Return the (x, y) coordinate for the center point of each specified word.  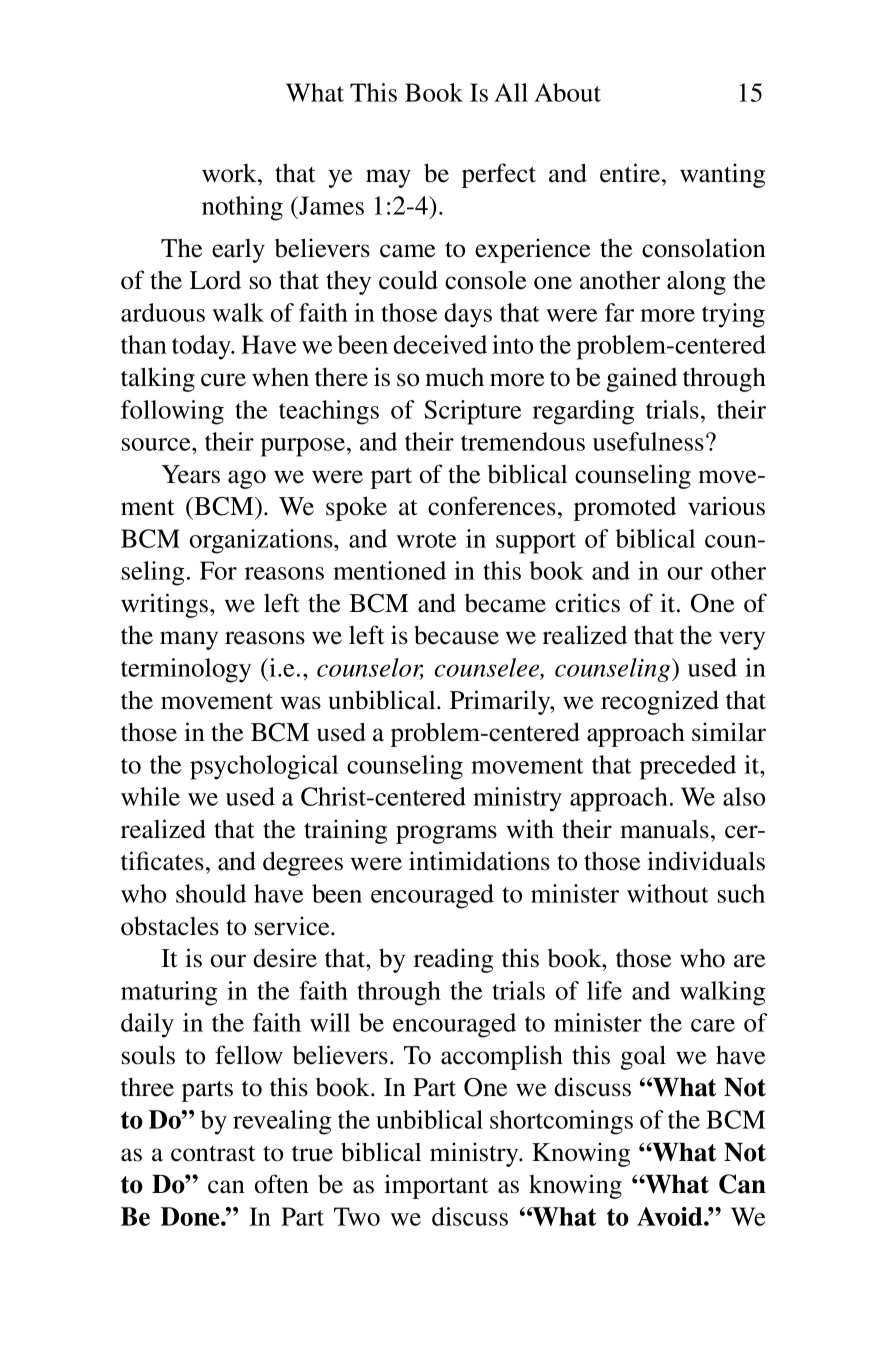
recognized (660, 702)
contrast (213, 1154)
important (436, 1186)
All (511, 92)
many (189, 640)
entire (631, 173)
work (230, 173)
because (456, 635)
